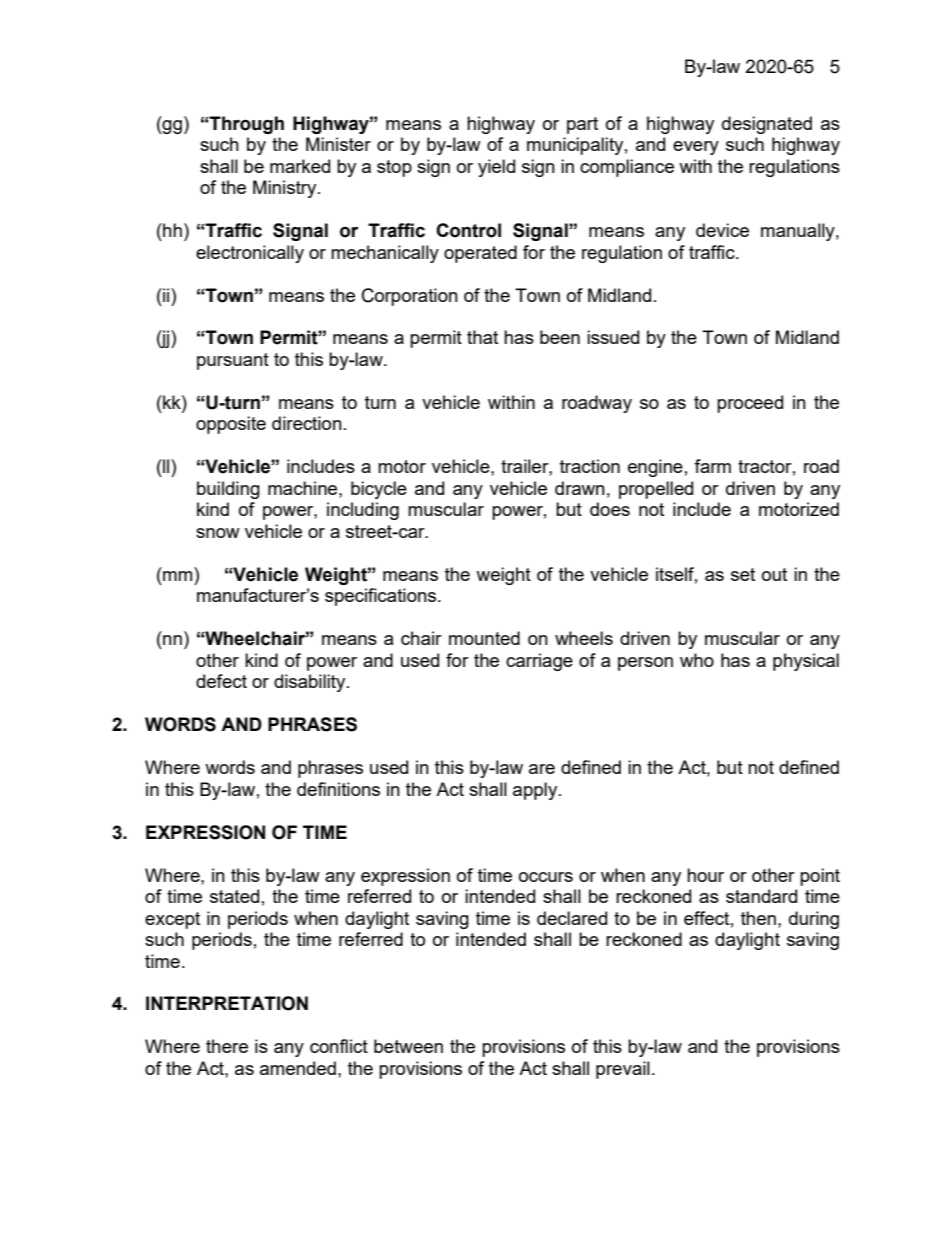  What do you see at coordinates (218, 533) in the page?
I see `snow` at bounding box center [218, 533].
